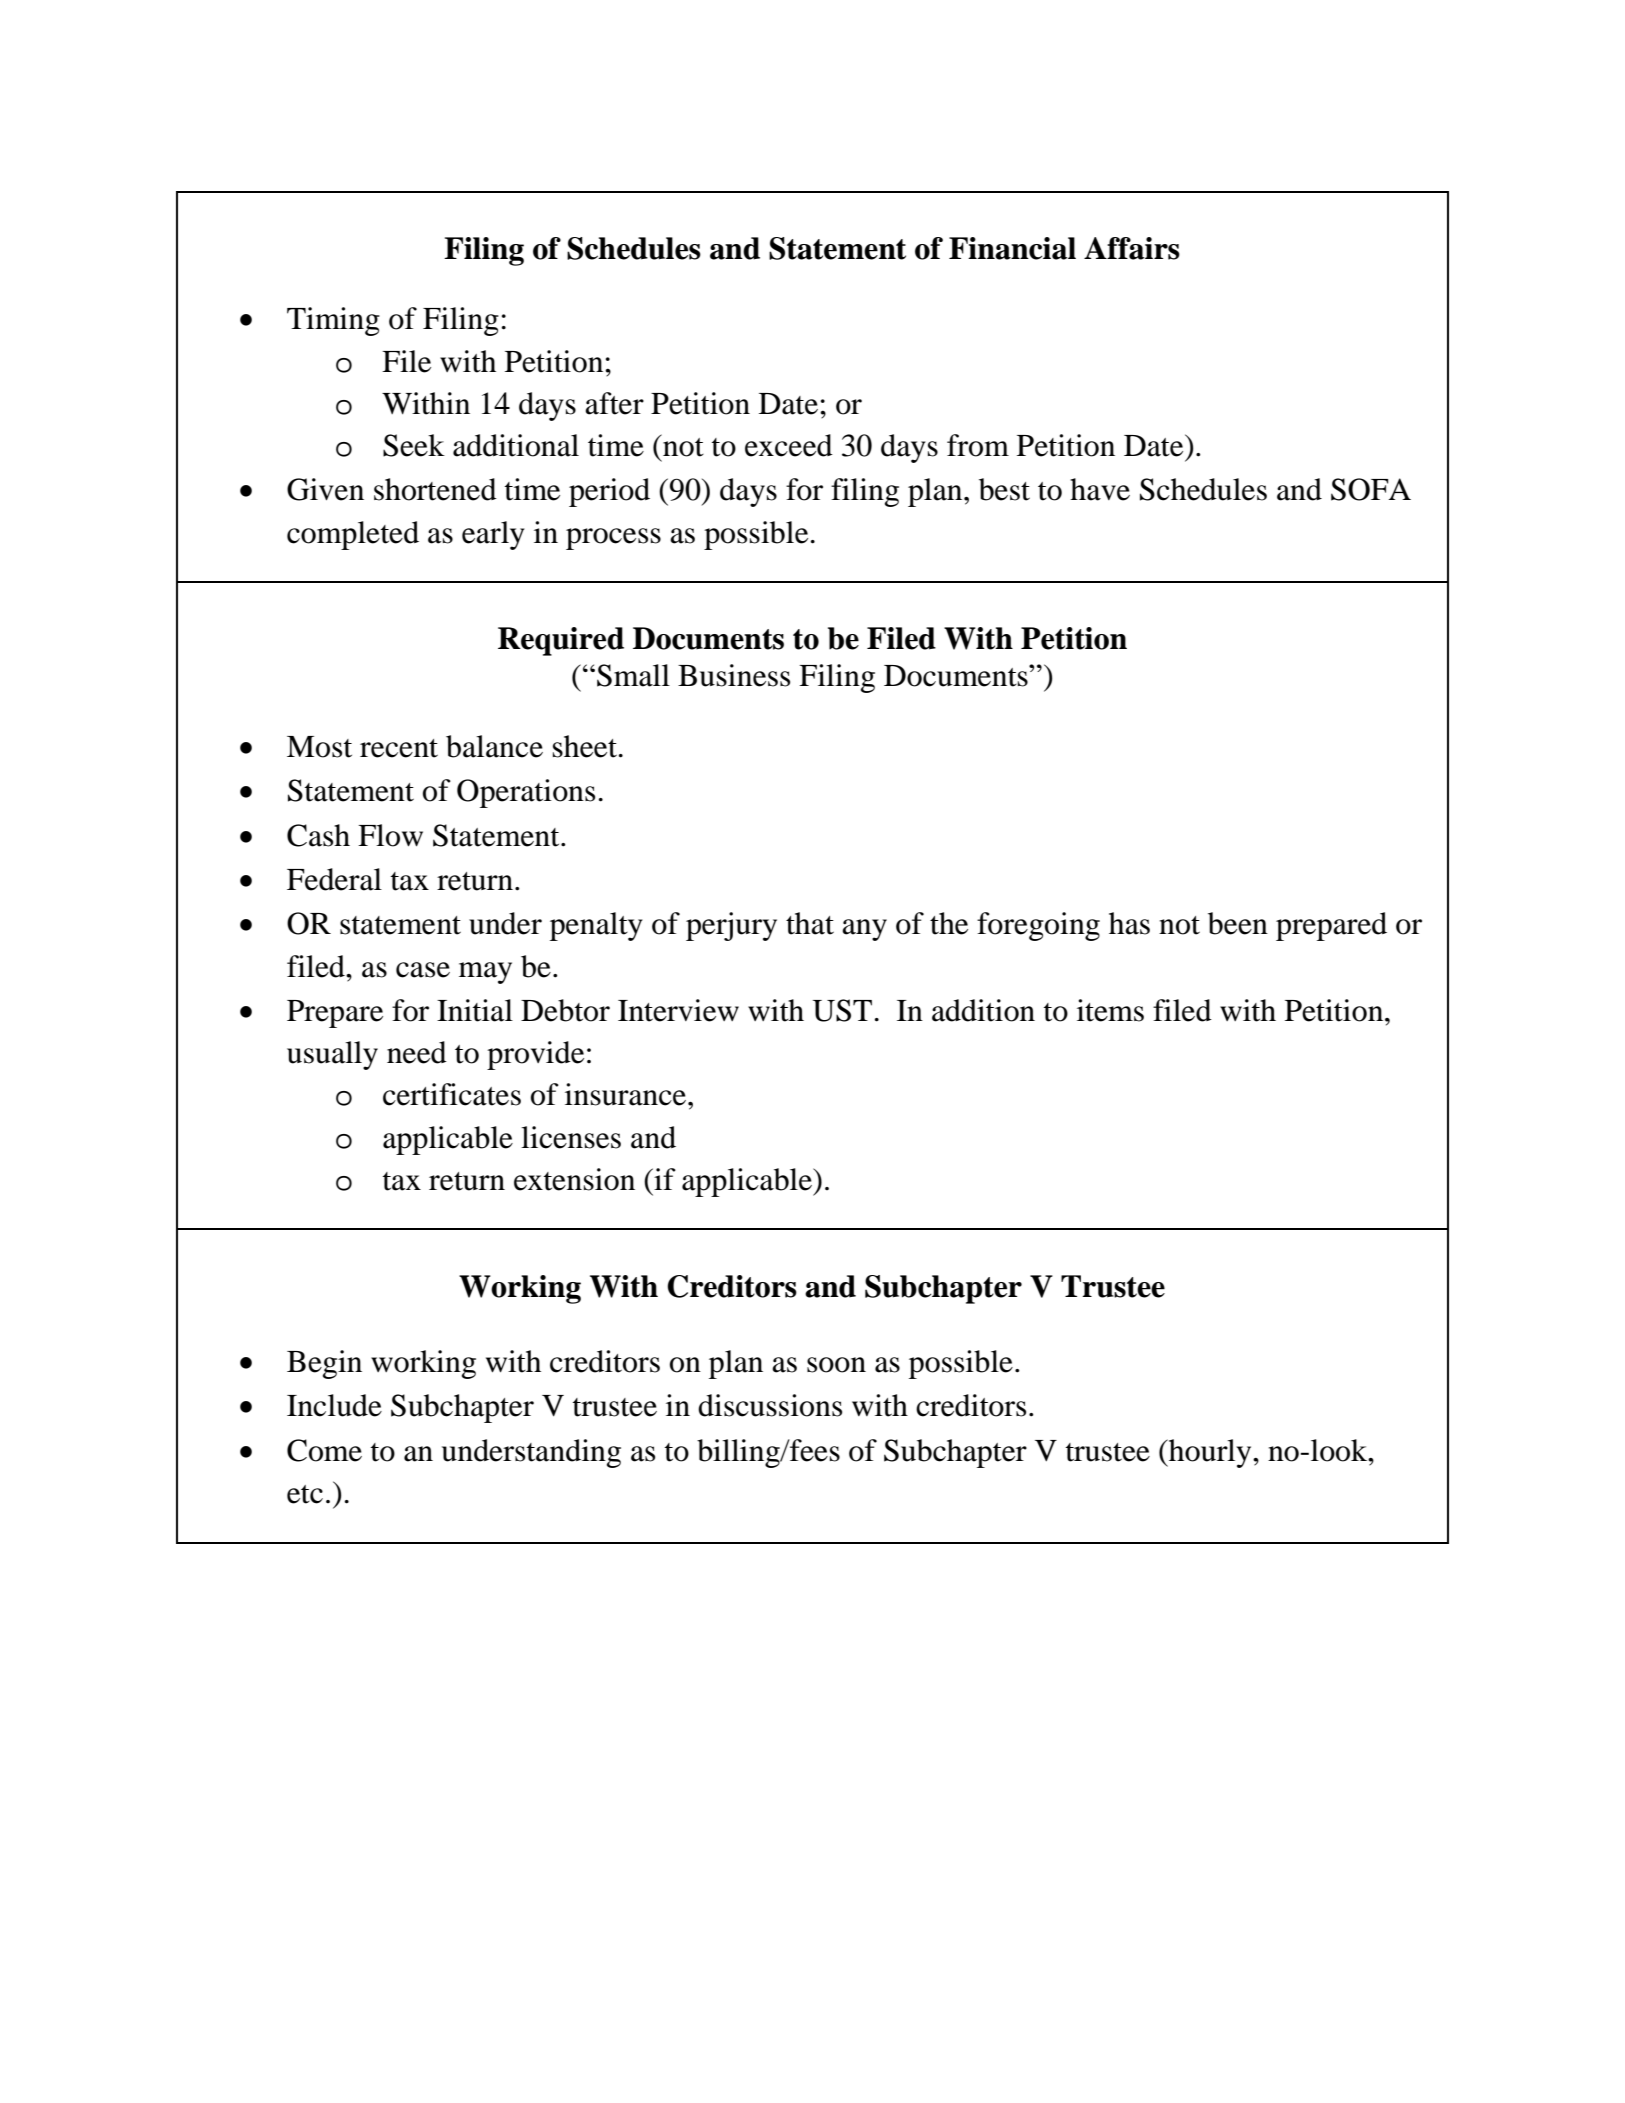  I want to click on hourly, so click(1210, 1453).
